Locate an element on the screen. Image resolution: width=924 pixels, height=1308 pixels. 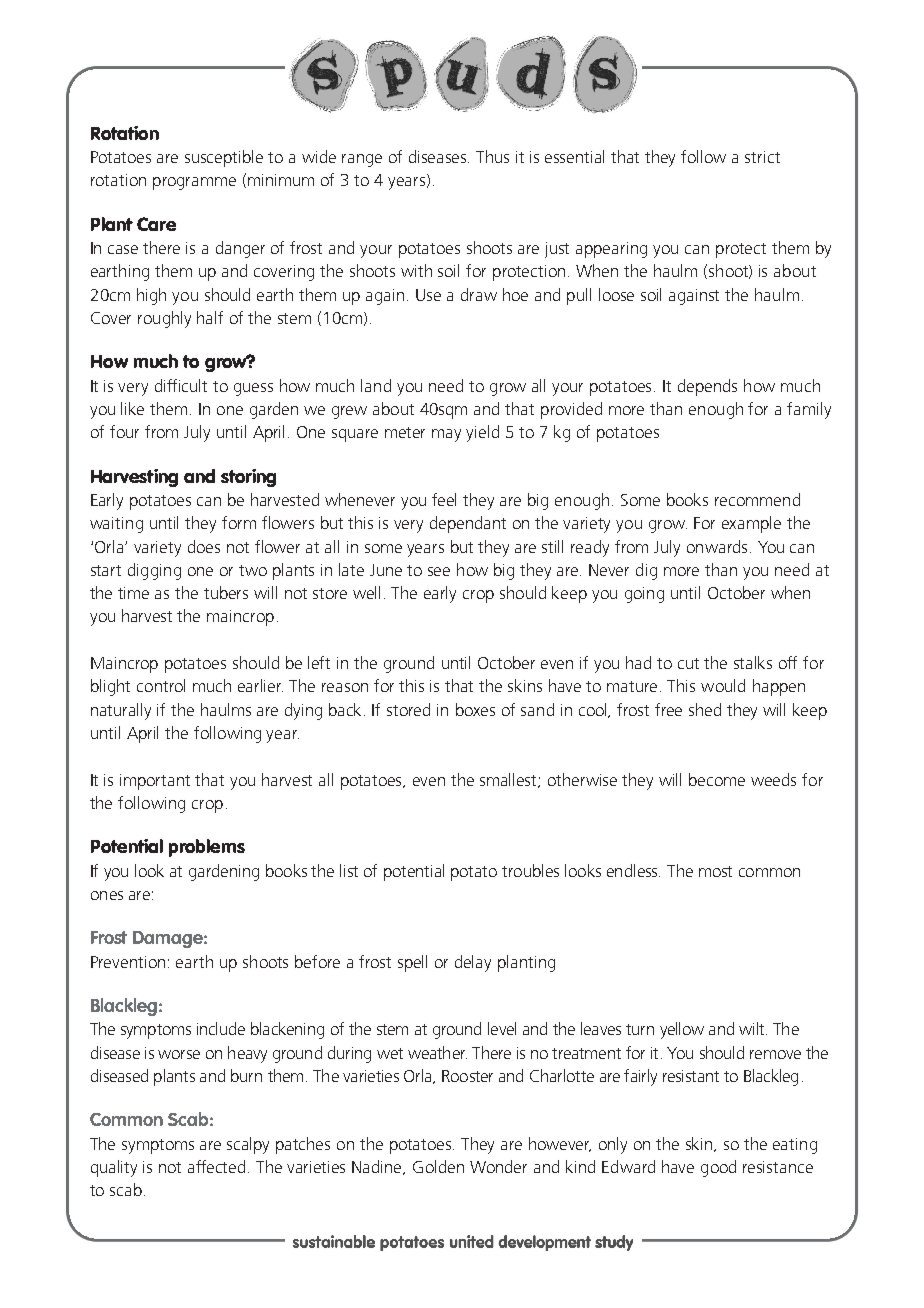
stalks is located at coordinates (753, 662).
